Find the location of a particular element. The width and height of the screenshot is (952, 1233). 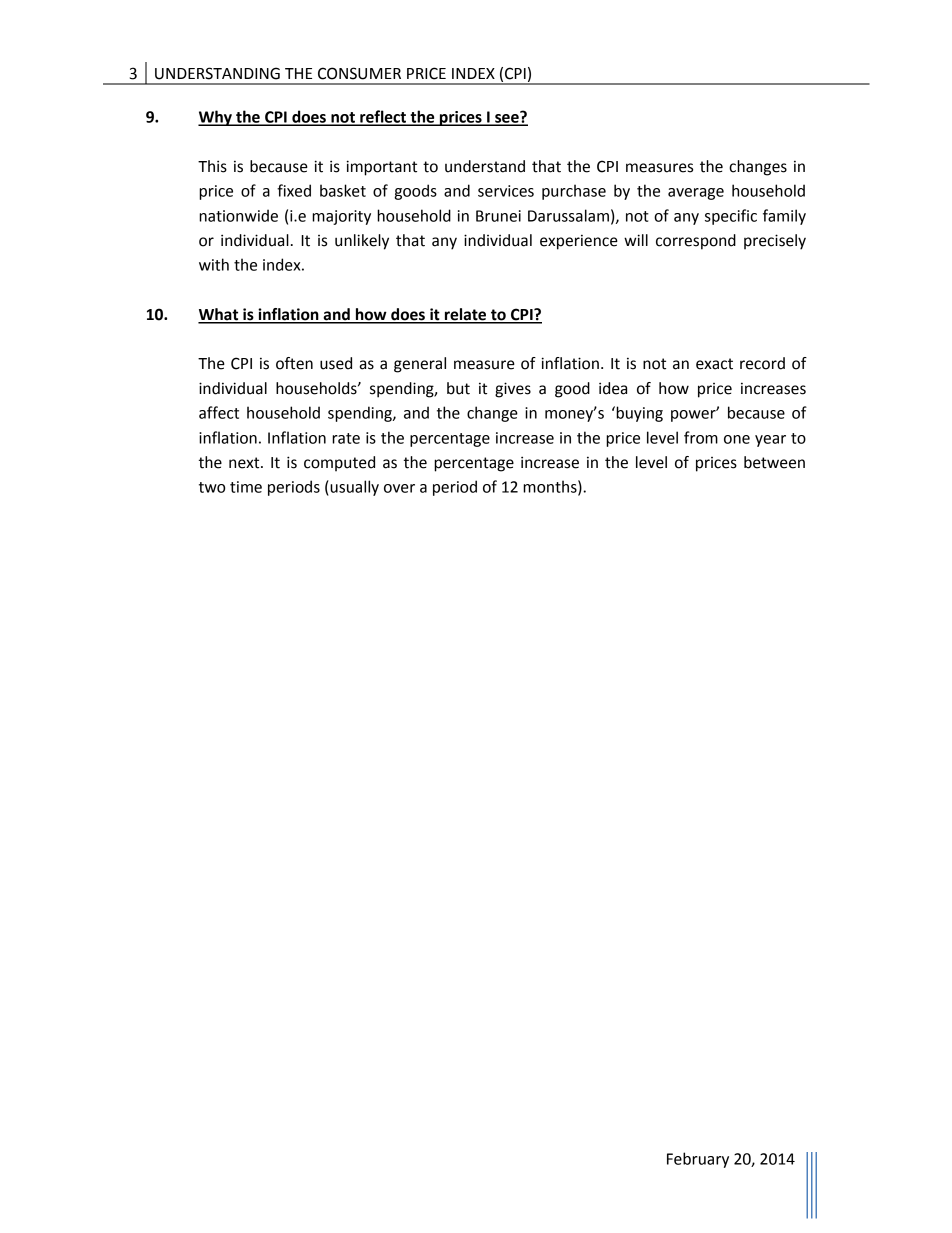

over is located at coordinates (399, 488).
